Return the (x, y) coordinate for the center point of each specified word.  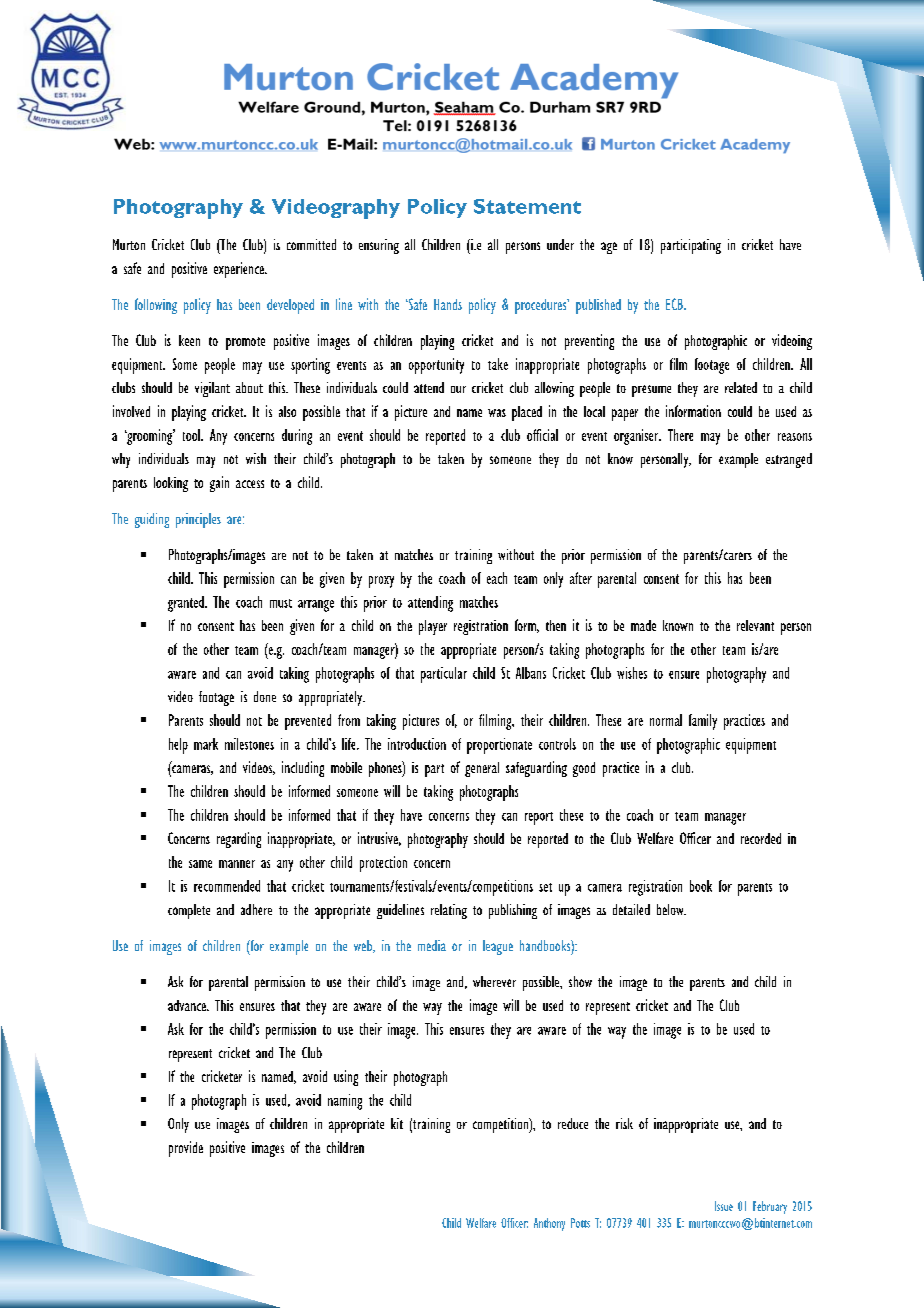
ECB (675, 304)
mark (206, 744)
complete (189, 911)
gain (219, 484)
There (680, 435)
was (497, 413)
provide (186, 1149)
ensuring (379, 246)
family (703, 722)
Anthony (549, 1224)
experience (240, 270)
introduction (417, 744)
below (671, 909)
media (432, 945)
